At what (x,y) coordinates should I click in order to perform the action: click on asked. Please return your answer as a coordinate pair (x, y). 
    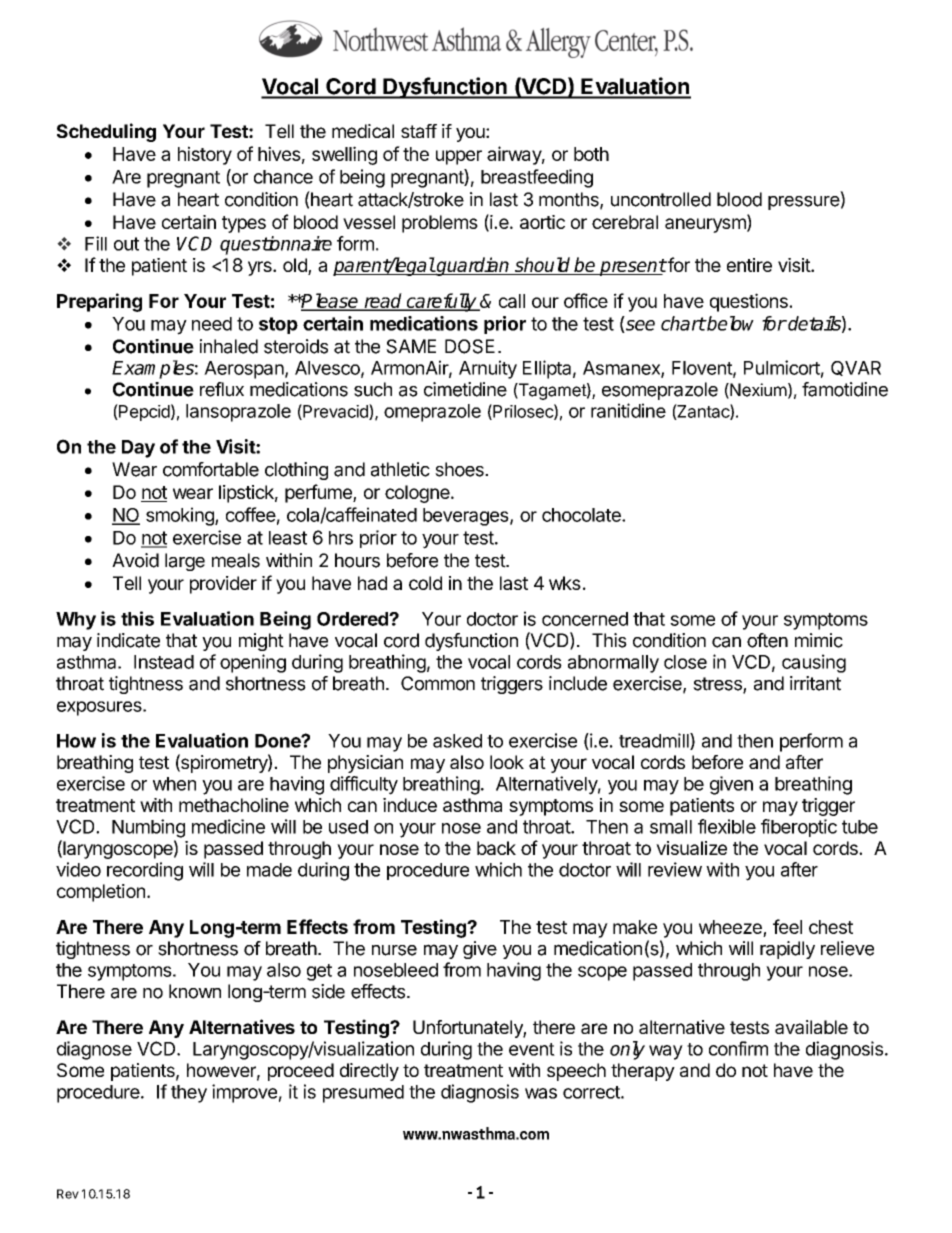
    Looking at the image, I should click on (457, 741).
